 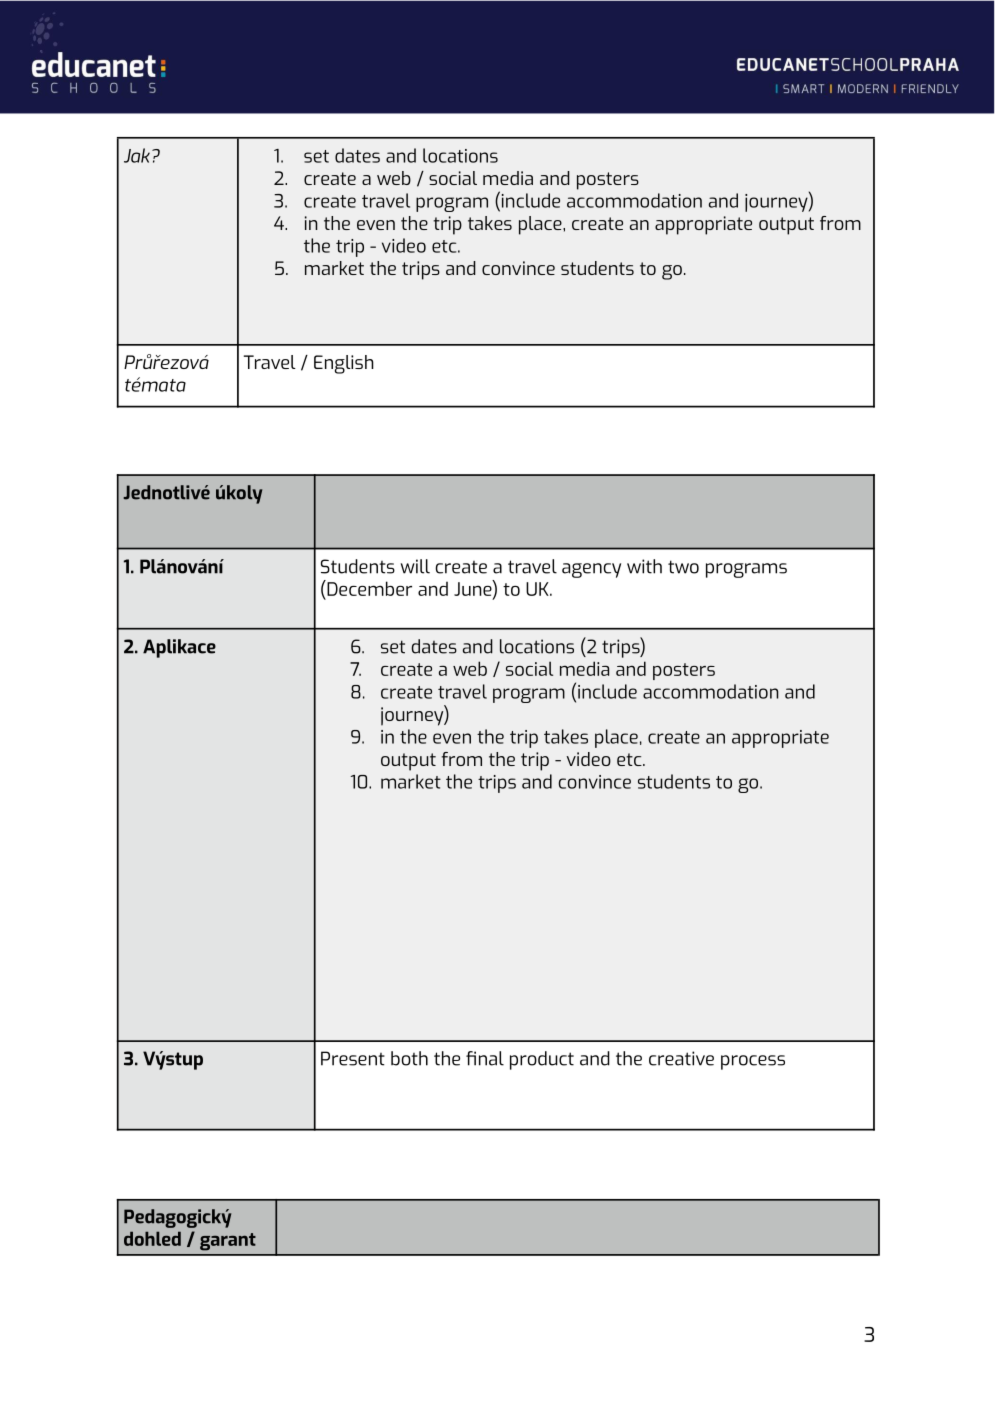 I want to click on final, so click(x=485, y=1058).
